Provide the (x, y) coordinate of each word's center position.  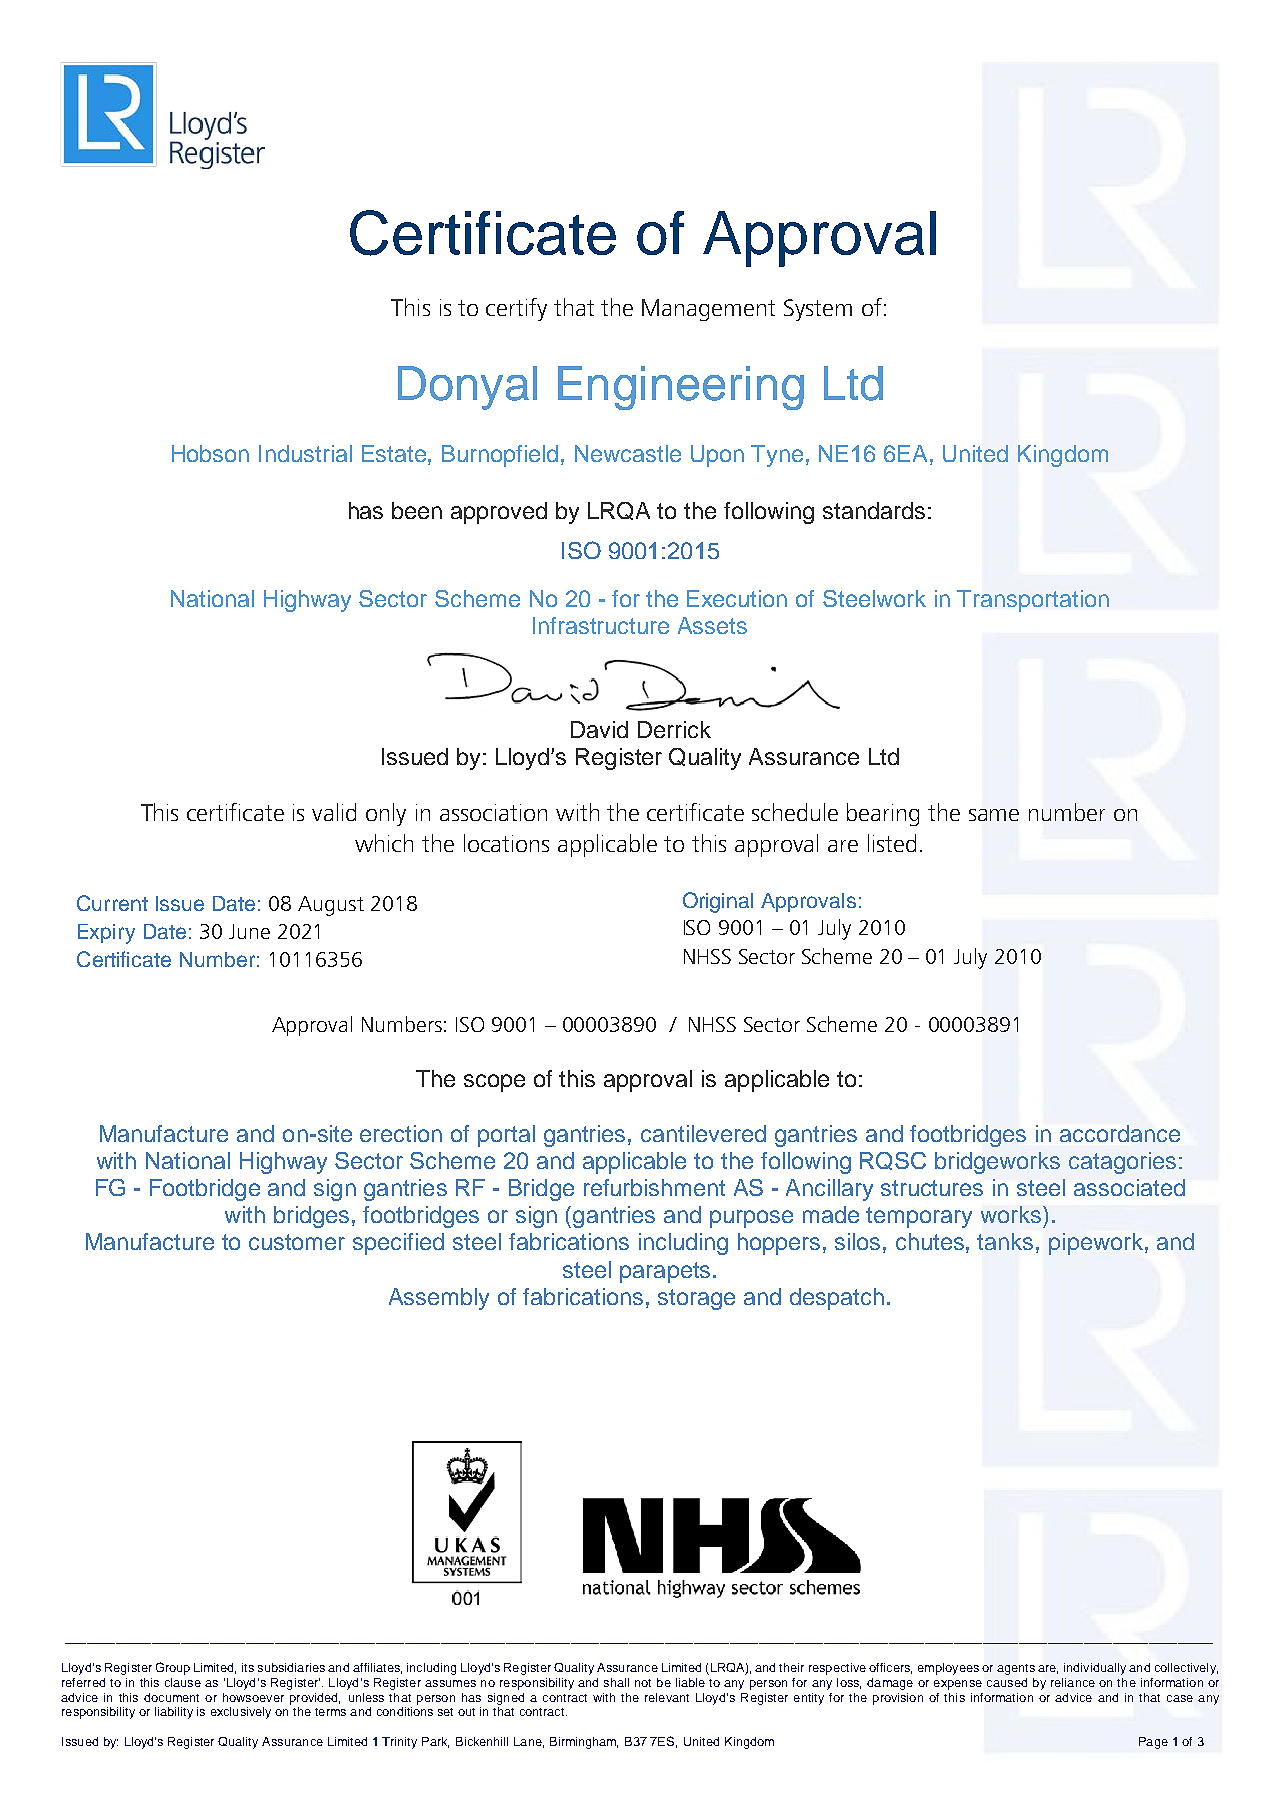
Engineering (681, 388)
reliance (1073, 1682)
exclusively (241, 1713)
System (818, 310)
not (643, 1683)
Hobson (210, 453)
